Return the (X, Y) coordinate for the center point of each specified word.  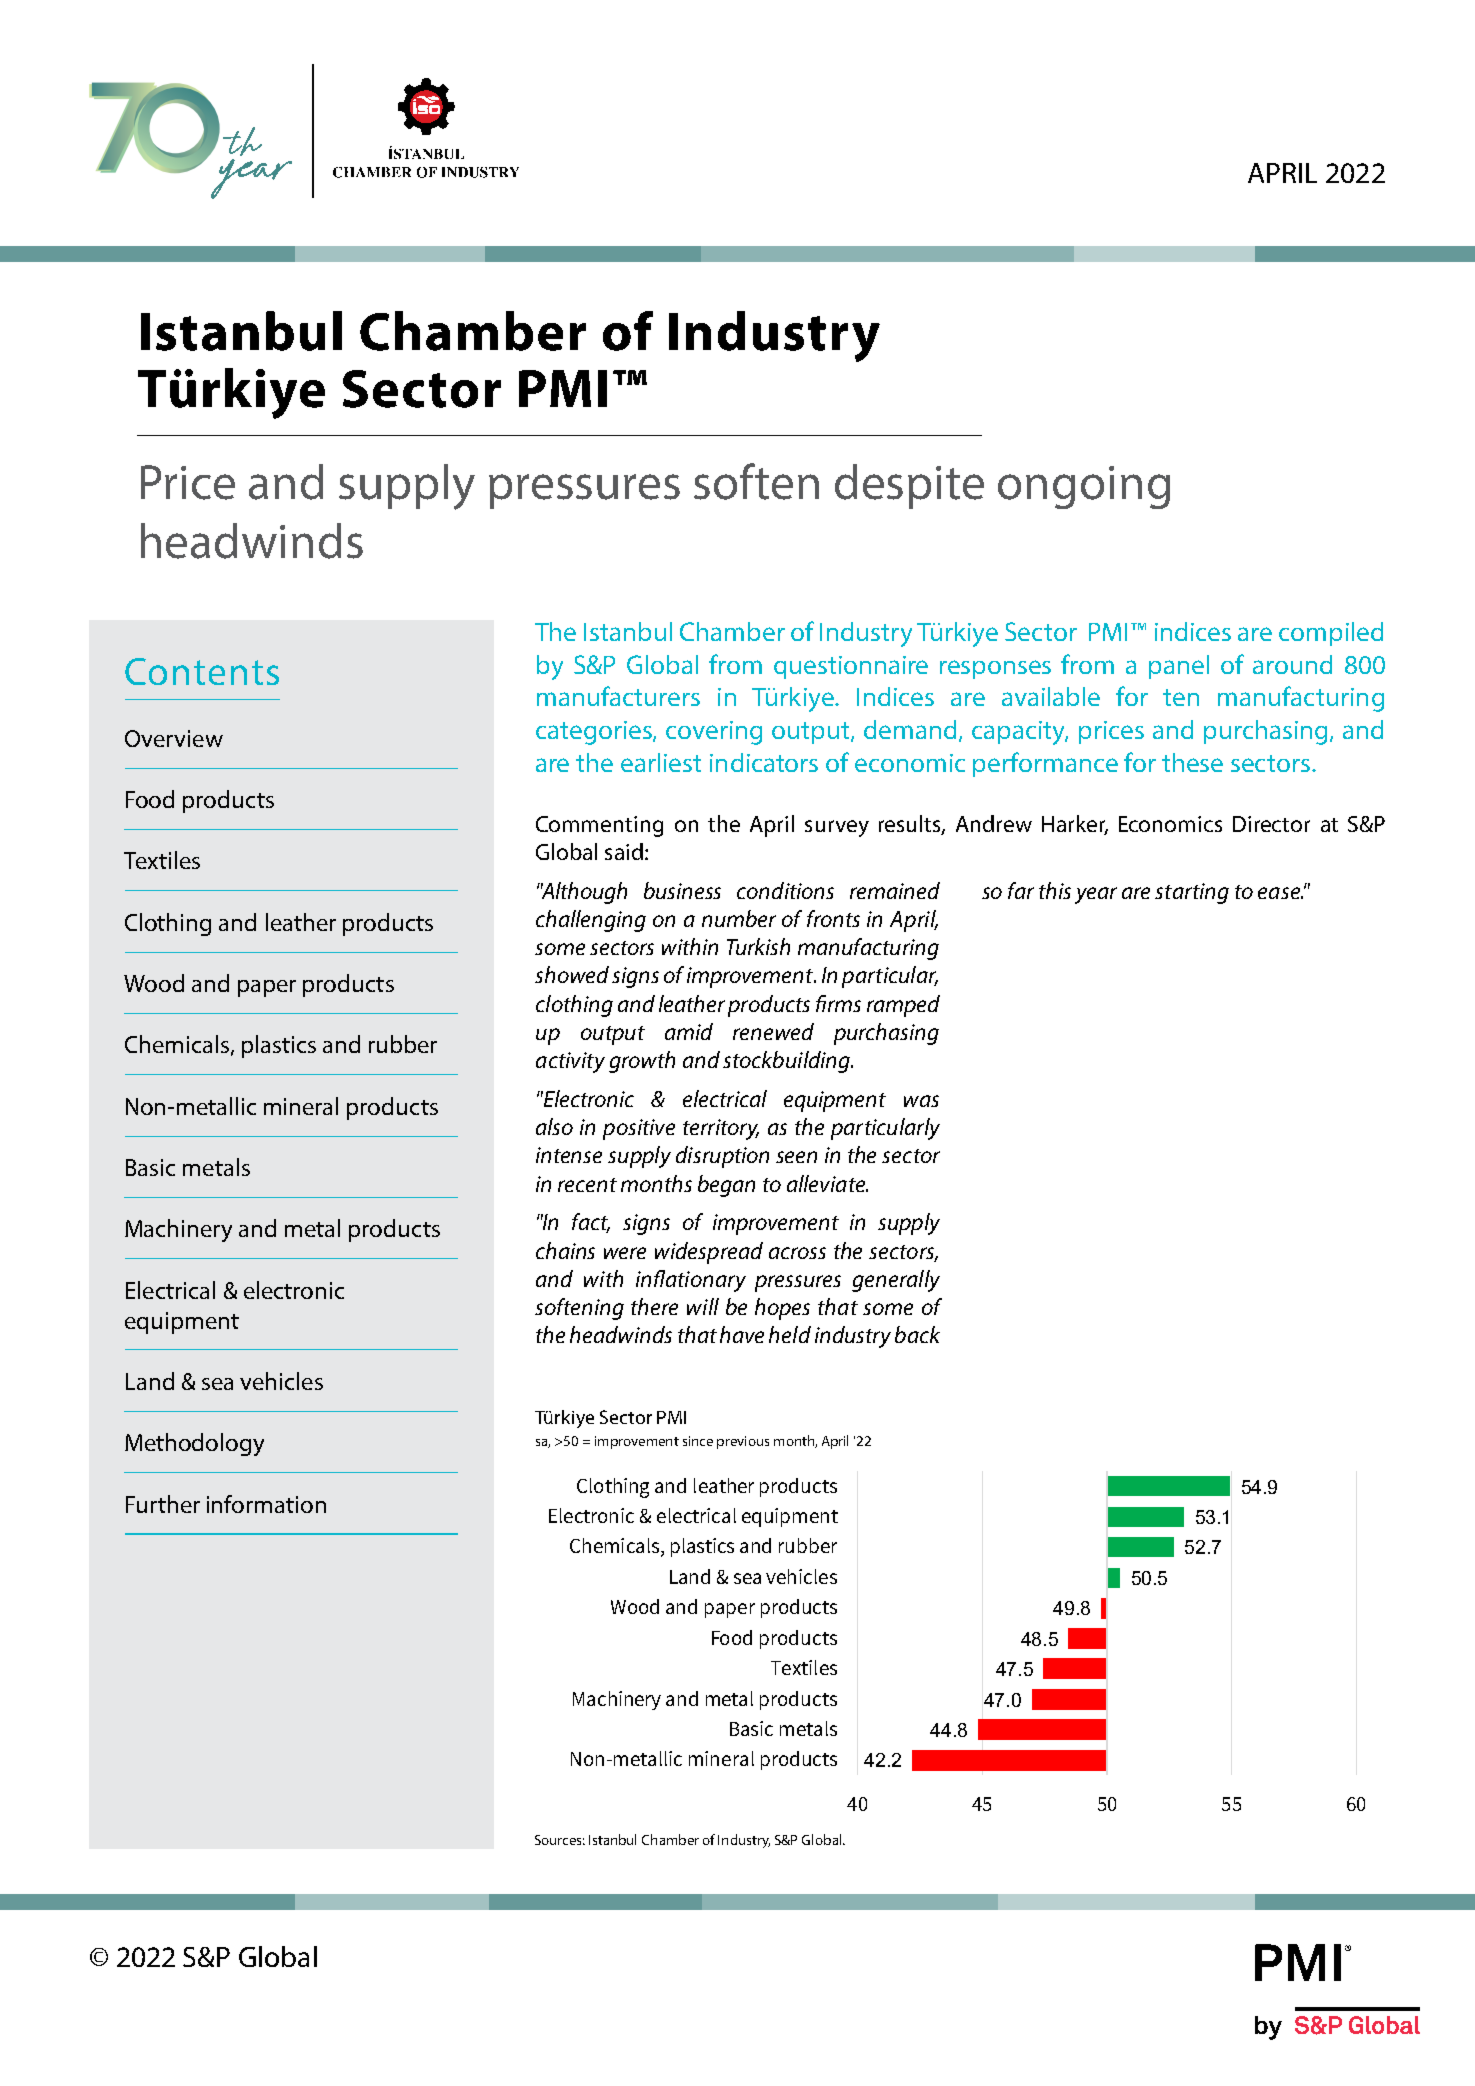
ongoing (1084, 487)
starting (1192, 893)
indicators (764, 762)
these (1192, 762)
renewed (773, 1031)
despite (909, 486)
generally (896, 1281)
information (266, 1504)
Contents (202, 671)
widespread (709, 1253)
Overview (174, 738)
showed (572, 974)
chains (565, 1250)
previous (743, 1442)
